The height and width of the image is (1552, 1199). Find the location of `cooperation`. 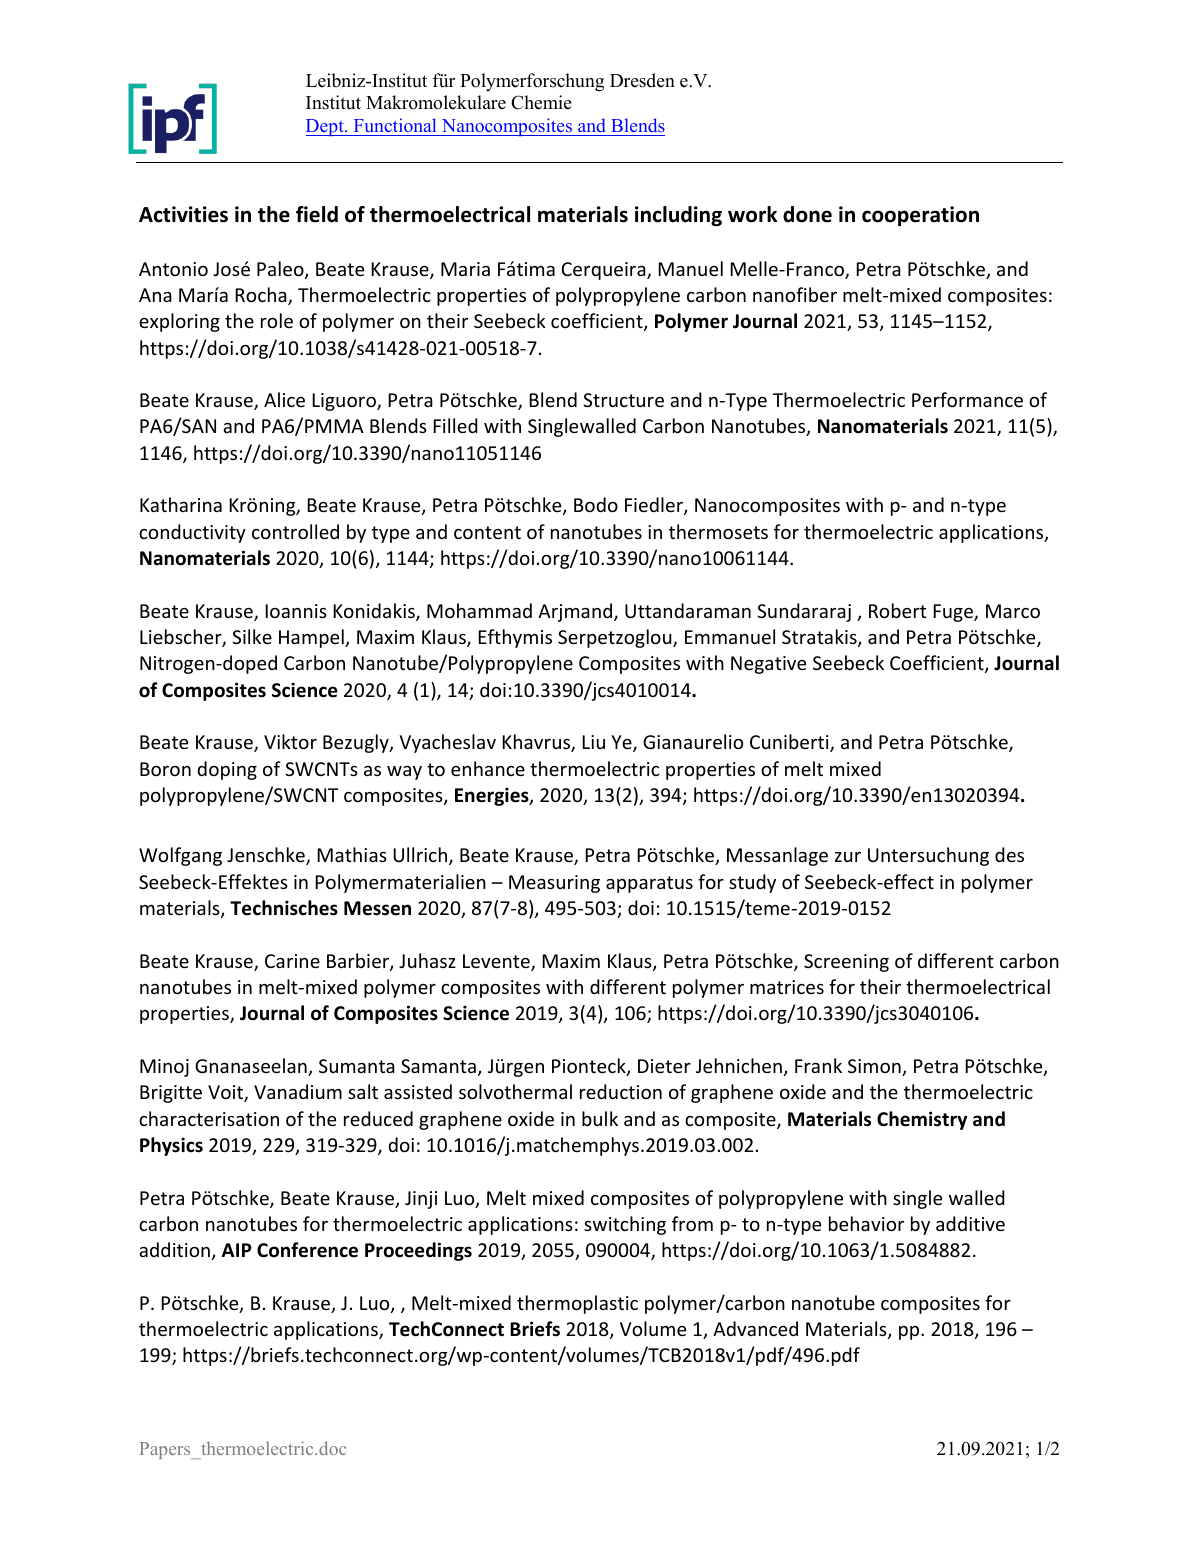

cooperation is located at coordinates (920, 216).
